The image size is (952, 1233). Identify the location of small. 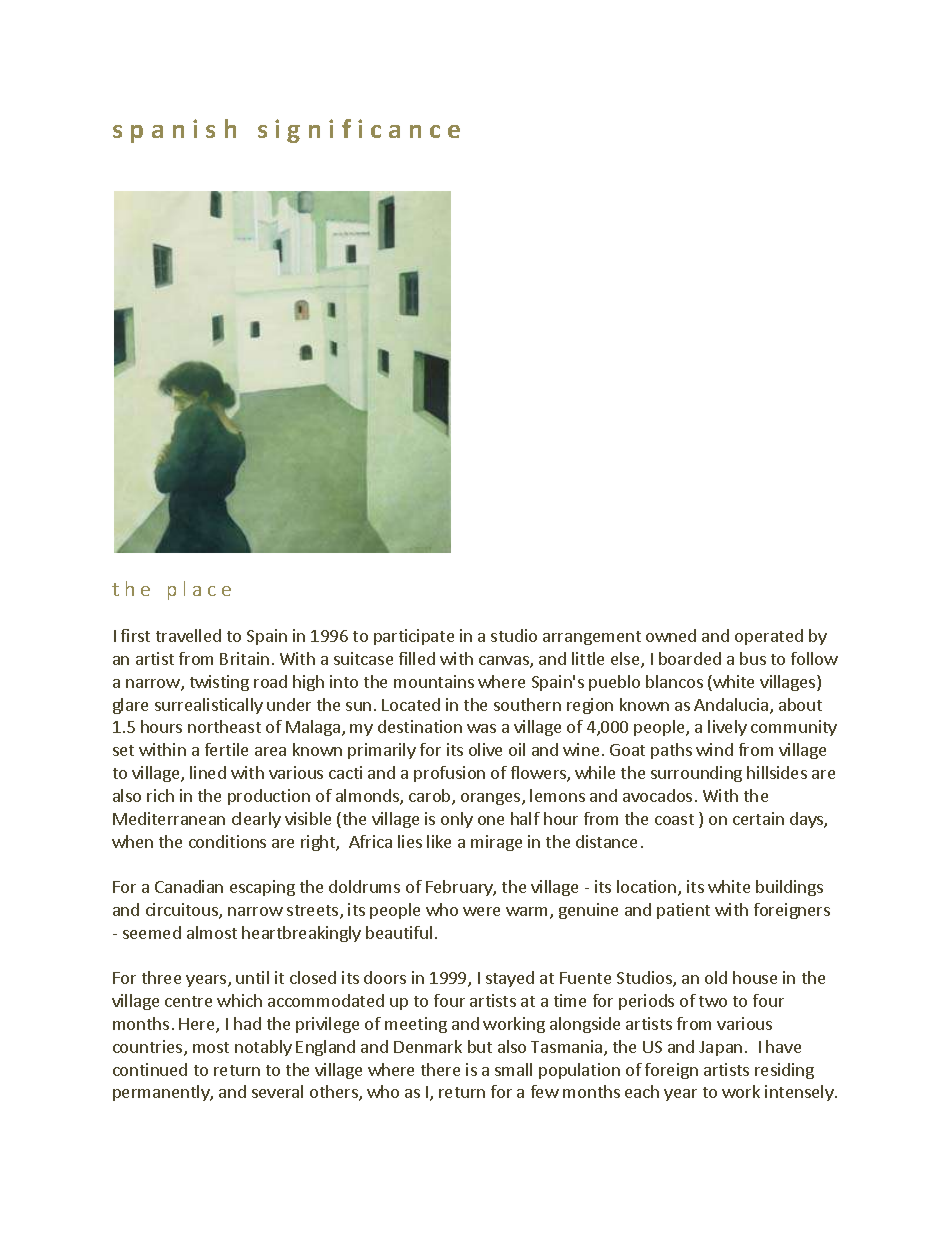
(513, 1069).
